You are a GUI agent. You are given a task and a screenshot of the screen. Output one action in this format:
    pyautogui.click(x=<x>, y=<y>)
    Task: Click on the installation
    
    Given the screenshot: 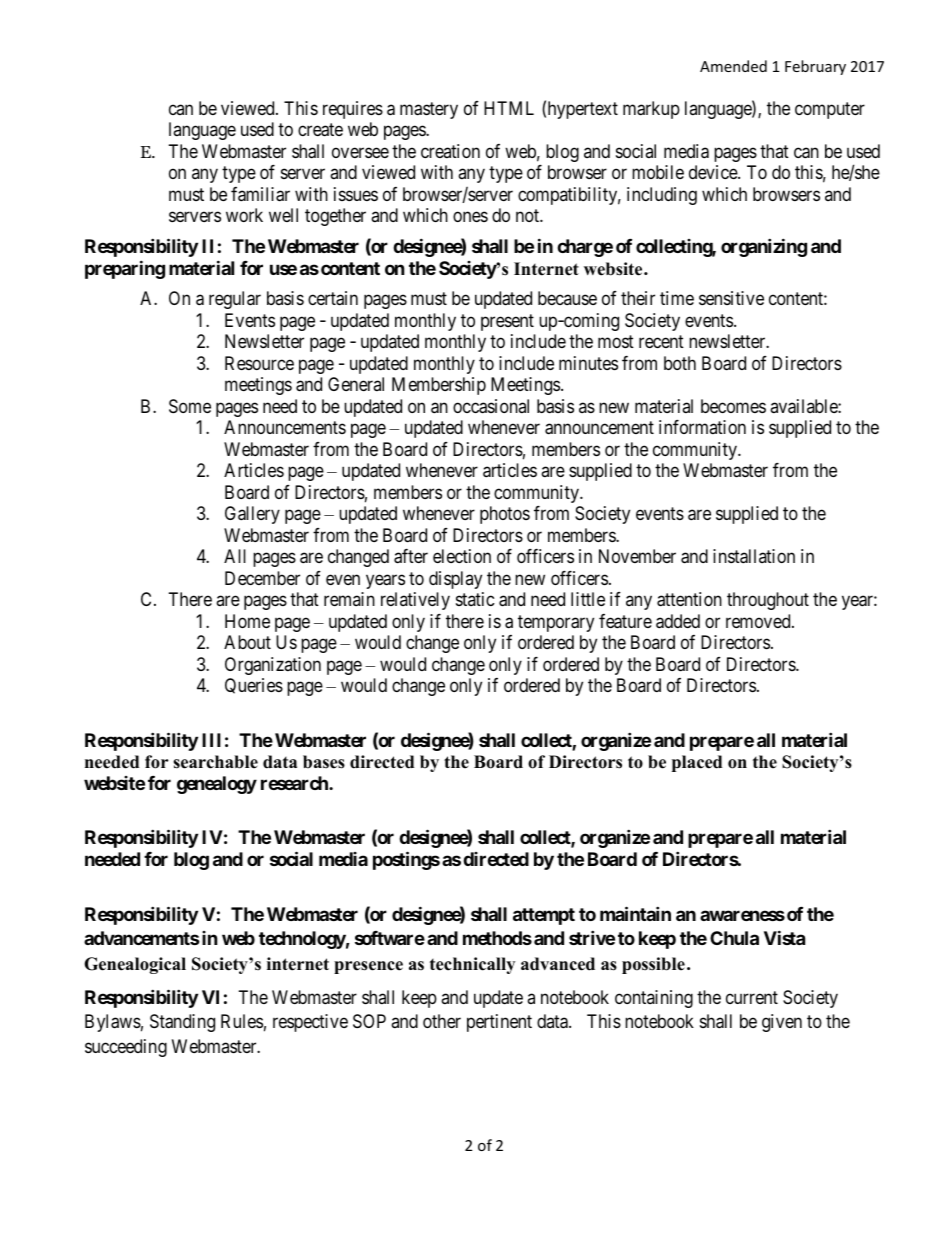 What is the action you would take?
    pyautogui.click(x=754, y=556)
